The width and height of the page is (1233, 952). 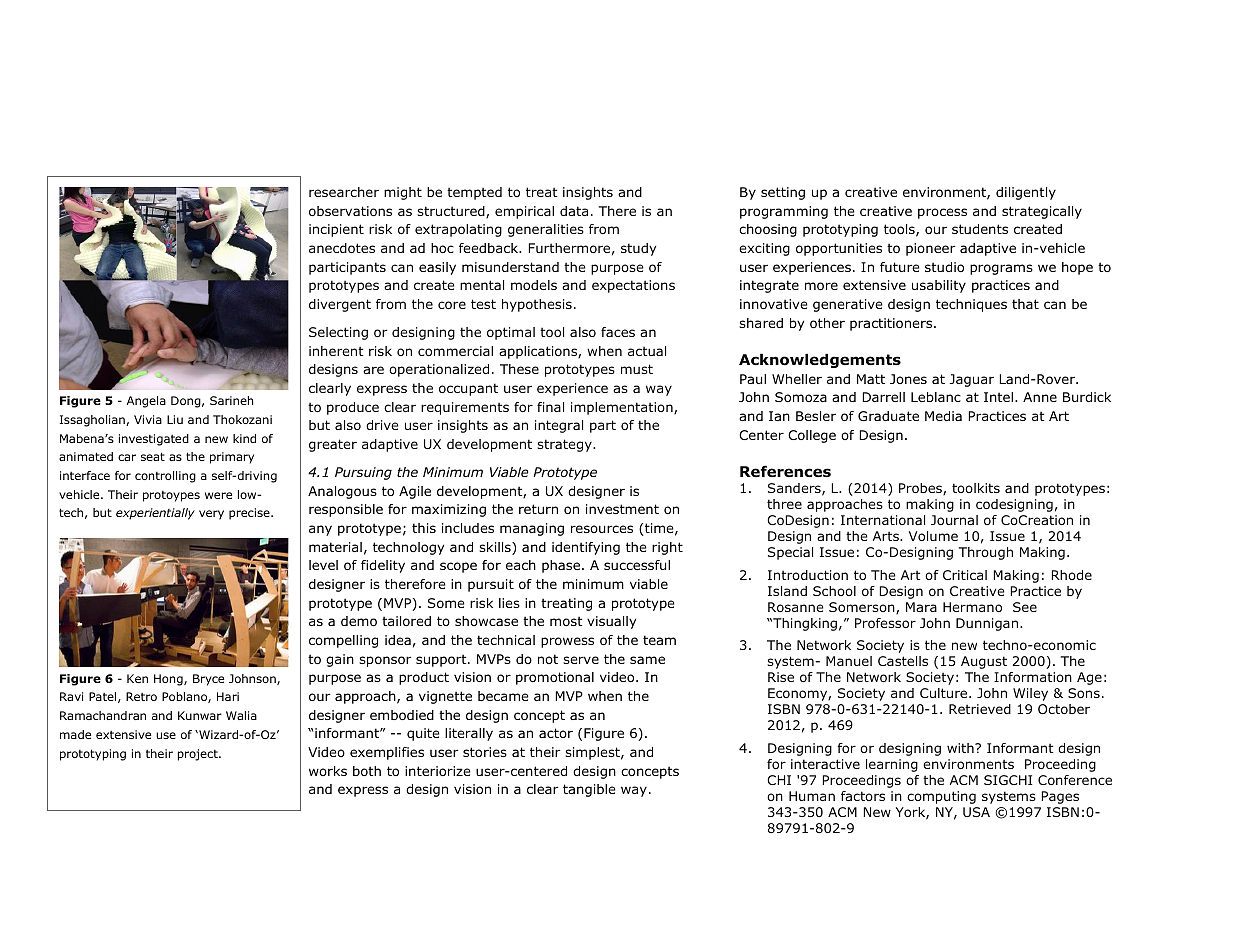 I want to click on final, so click(x=550, y=407).
